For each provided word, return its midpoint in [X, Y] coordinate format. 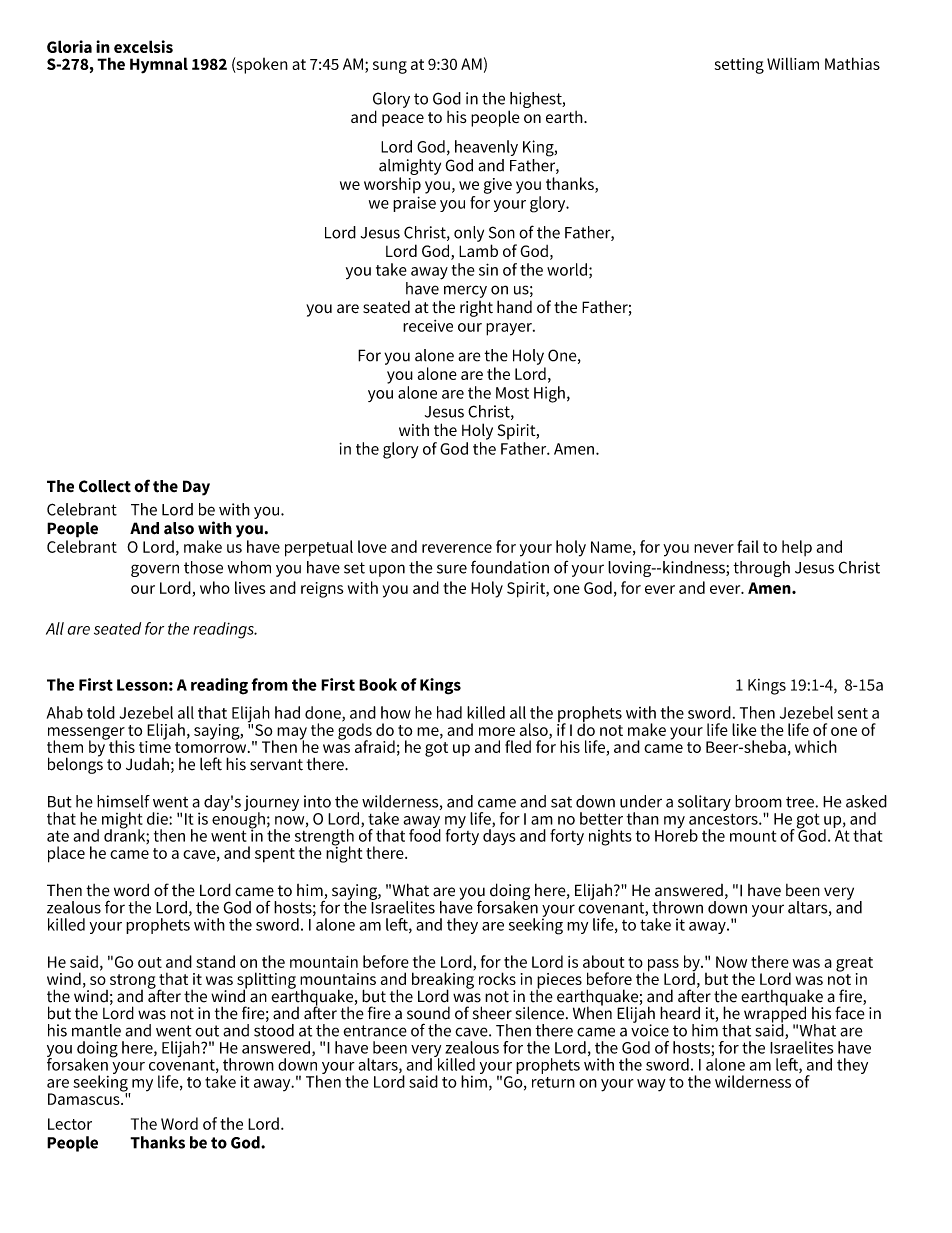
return [553, 1082]
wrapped [775, 1014]
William [793, 63]
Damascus [85, 1099]
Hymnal [159, 65]
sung [390, 67]
